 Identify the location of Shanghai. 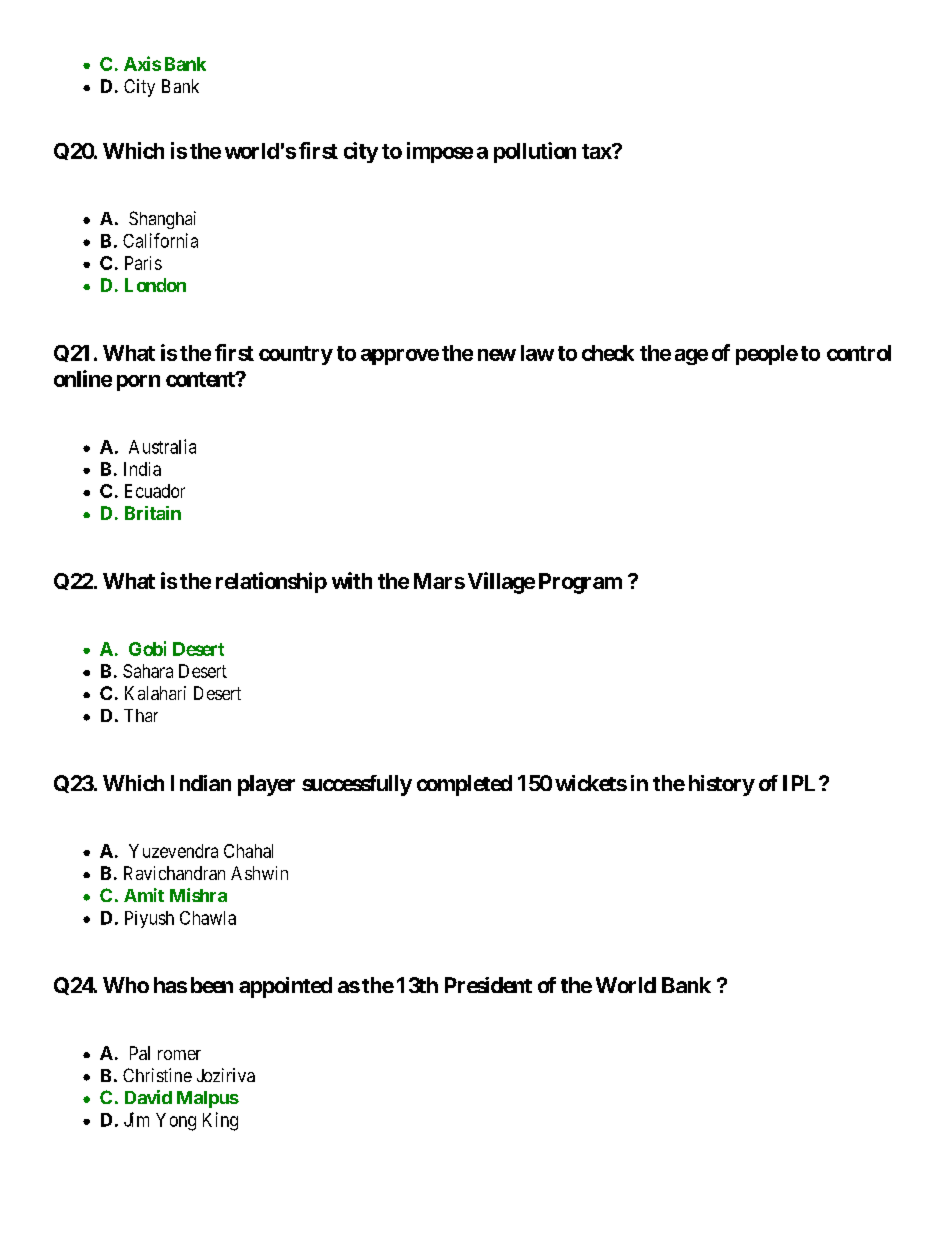
(162, 220).
